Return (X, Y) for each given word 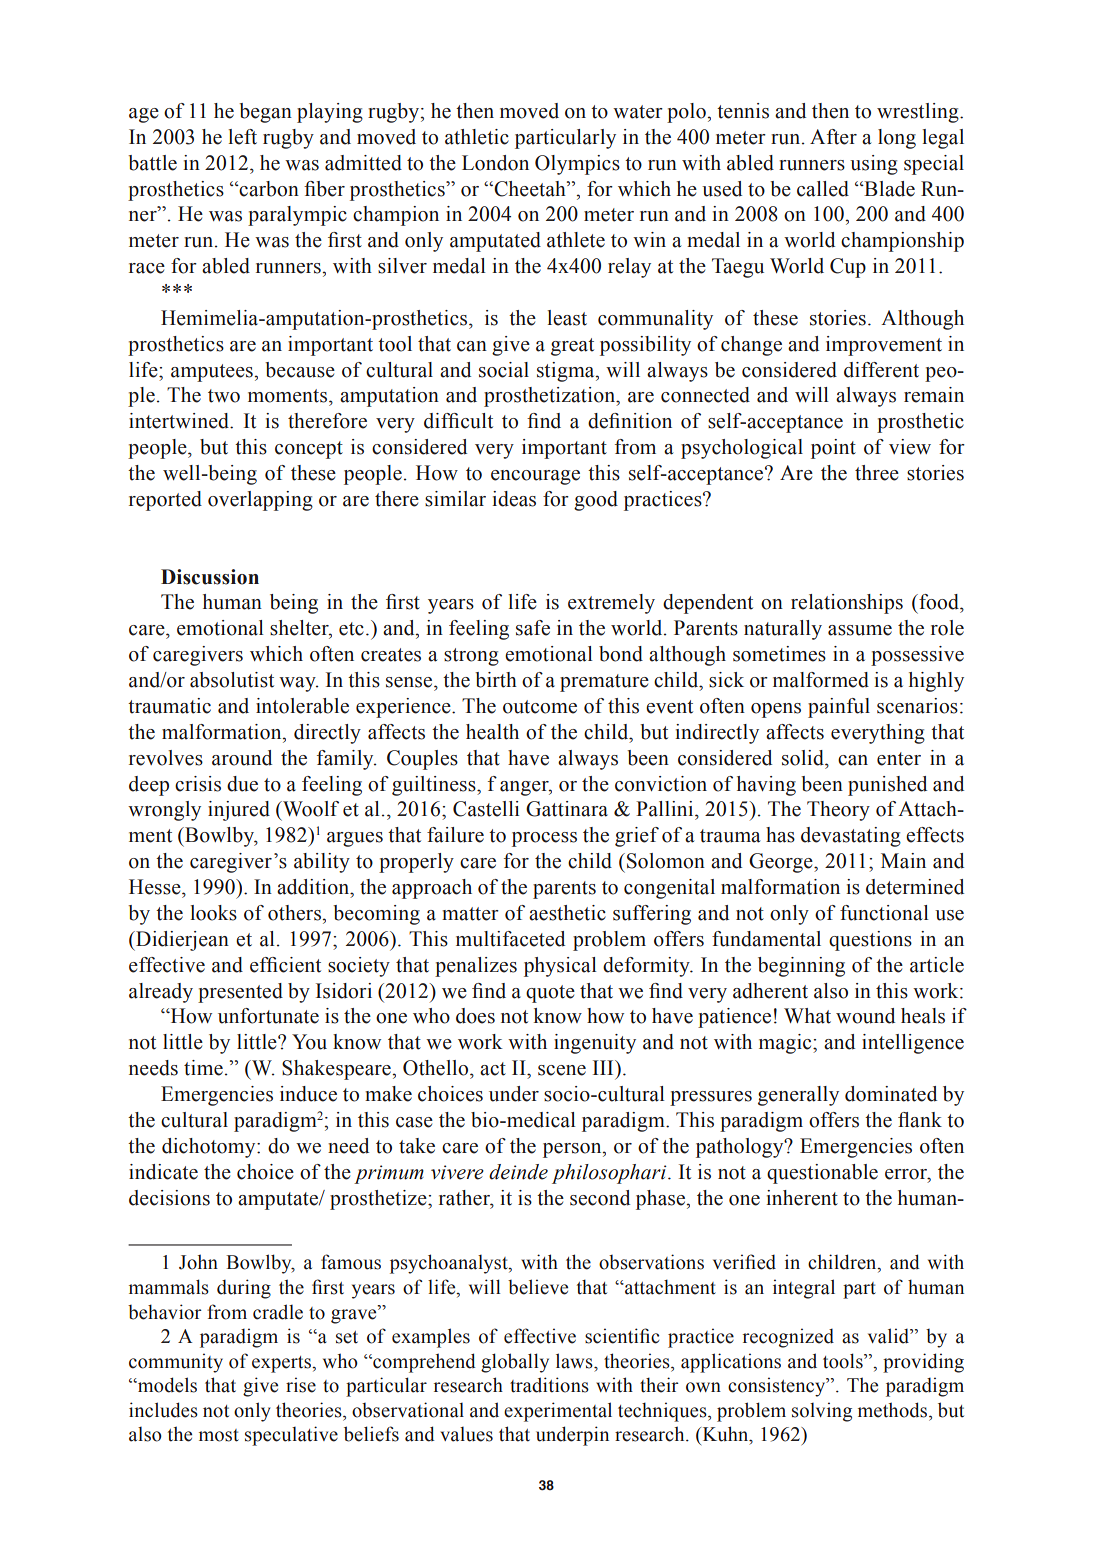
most (219, 1435)
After (833, 137)
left (242, 137)
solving (822, 1412)
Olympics (577, 165)
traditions (549, 1385)
